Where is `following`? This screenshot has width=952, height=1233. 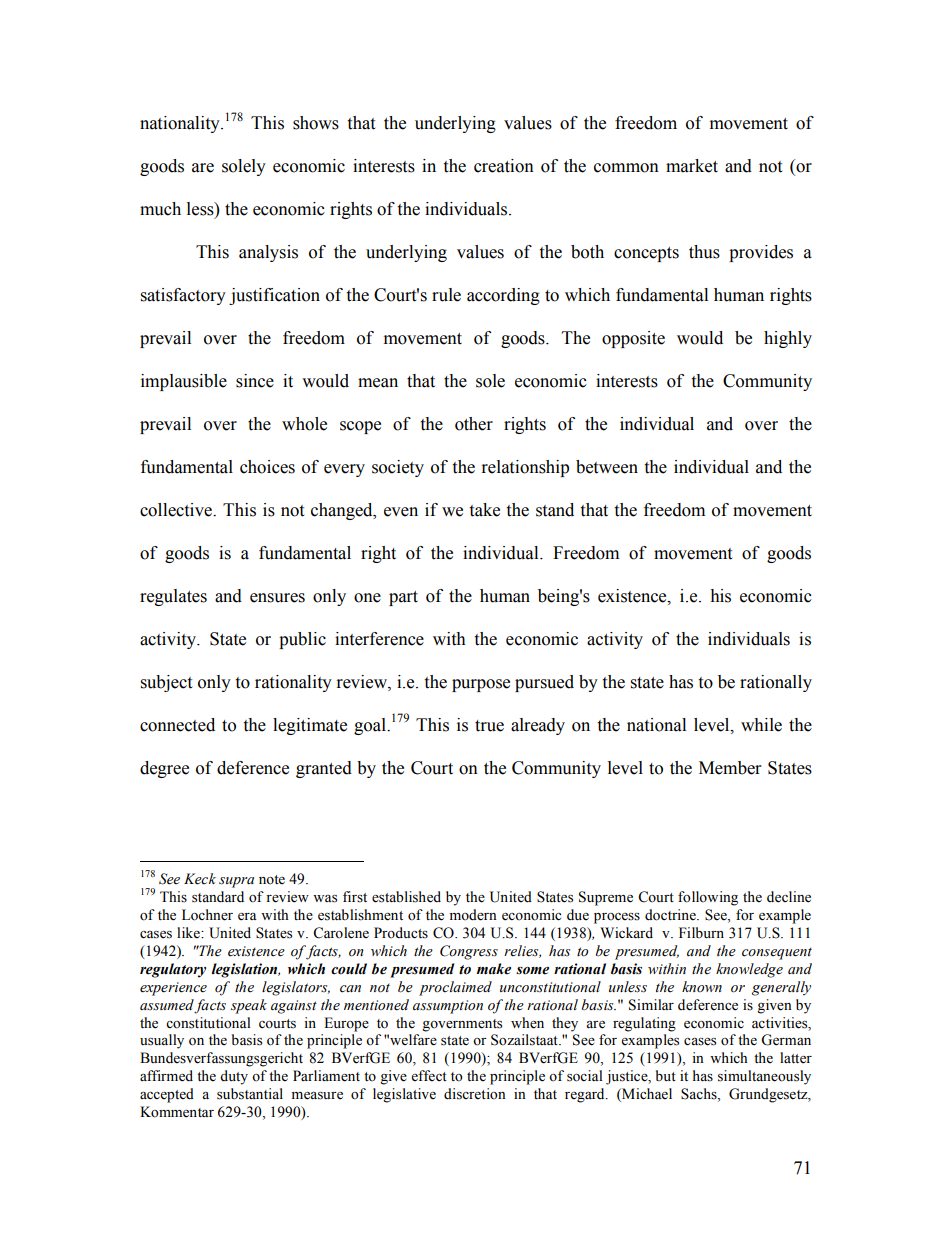
following is located at coordinates (708, 898).
